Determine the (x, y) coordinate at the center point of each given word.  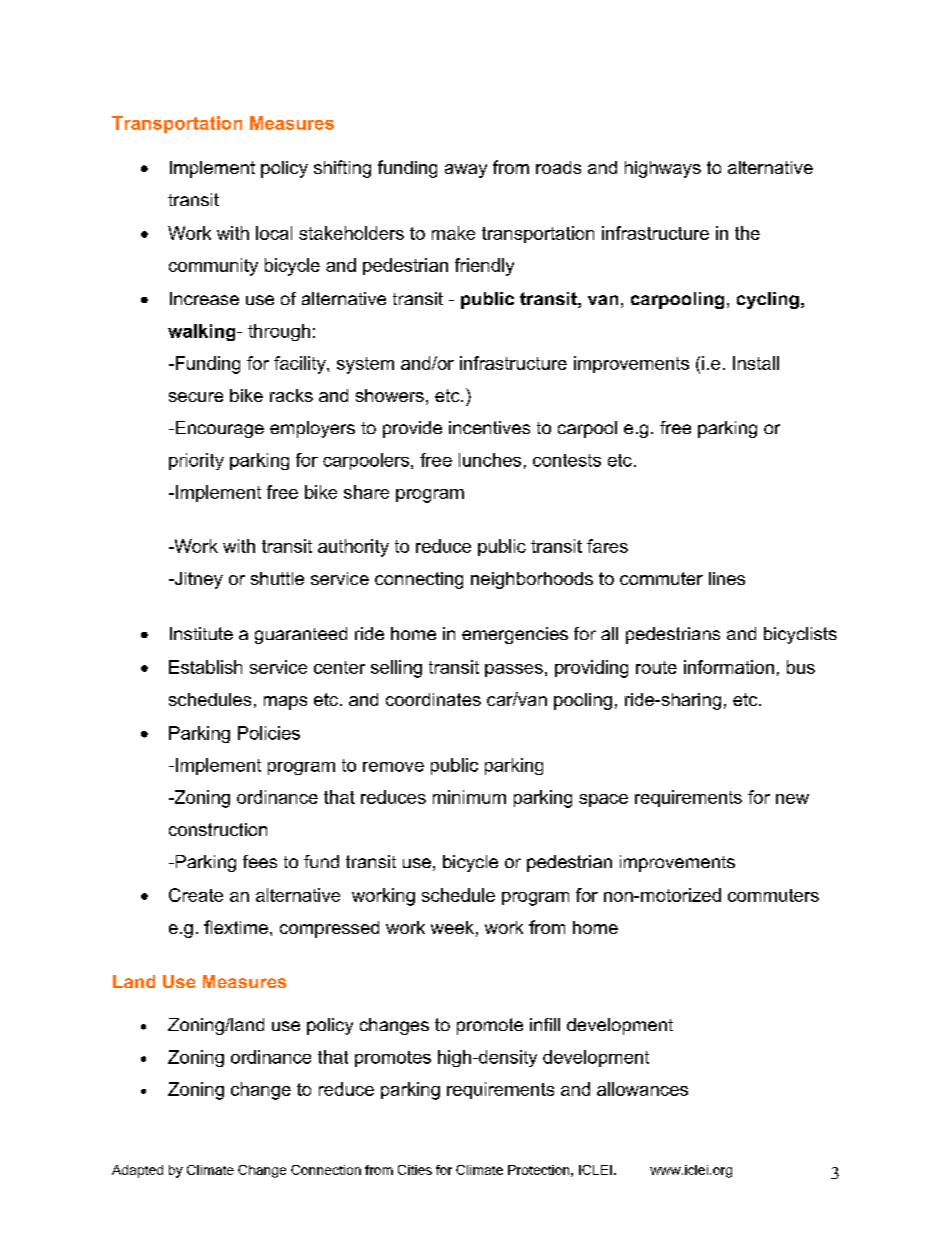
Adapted (137, 1171)
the (747, 233)
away (466, 171)
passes (514, 670)
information (729, 667)
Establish (205, 667)
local (274, 233)
